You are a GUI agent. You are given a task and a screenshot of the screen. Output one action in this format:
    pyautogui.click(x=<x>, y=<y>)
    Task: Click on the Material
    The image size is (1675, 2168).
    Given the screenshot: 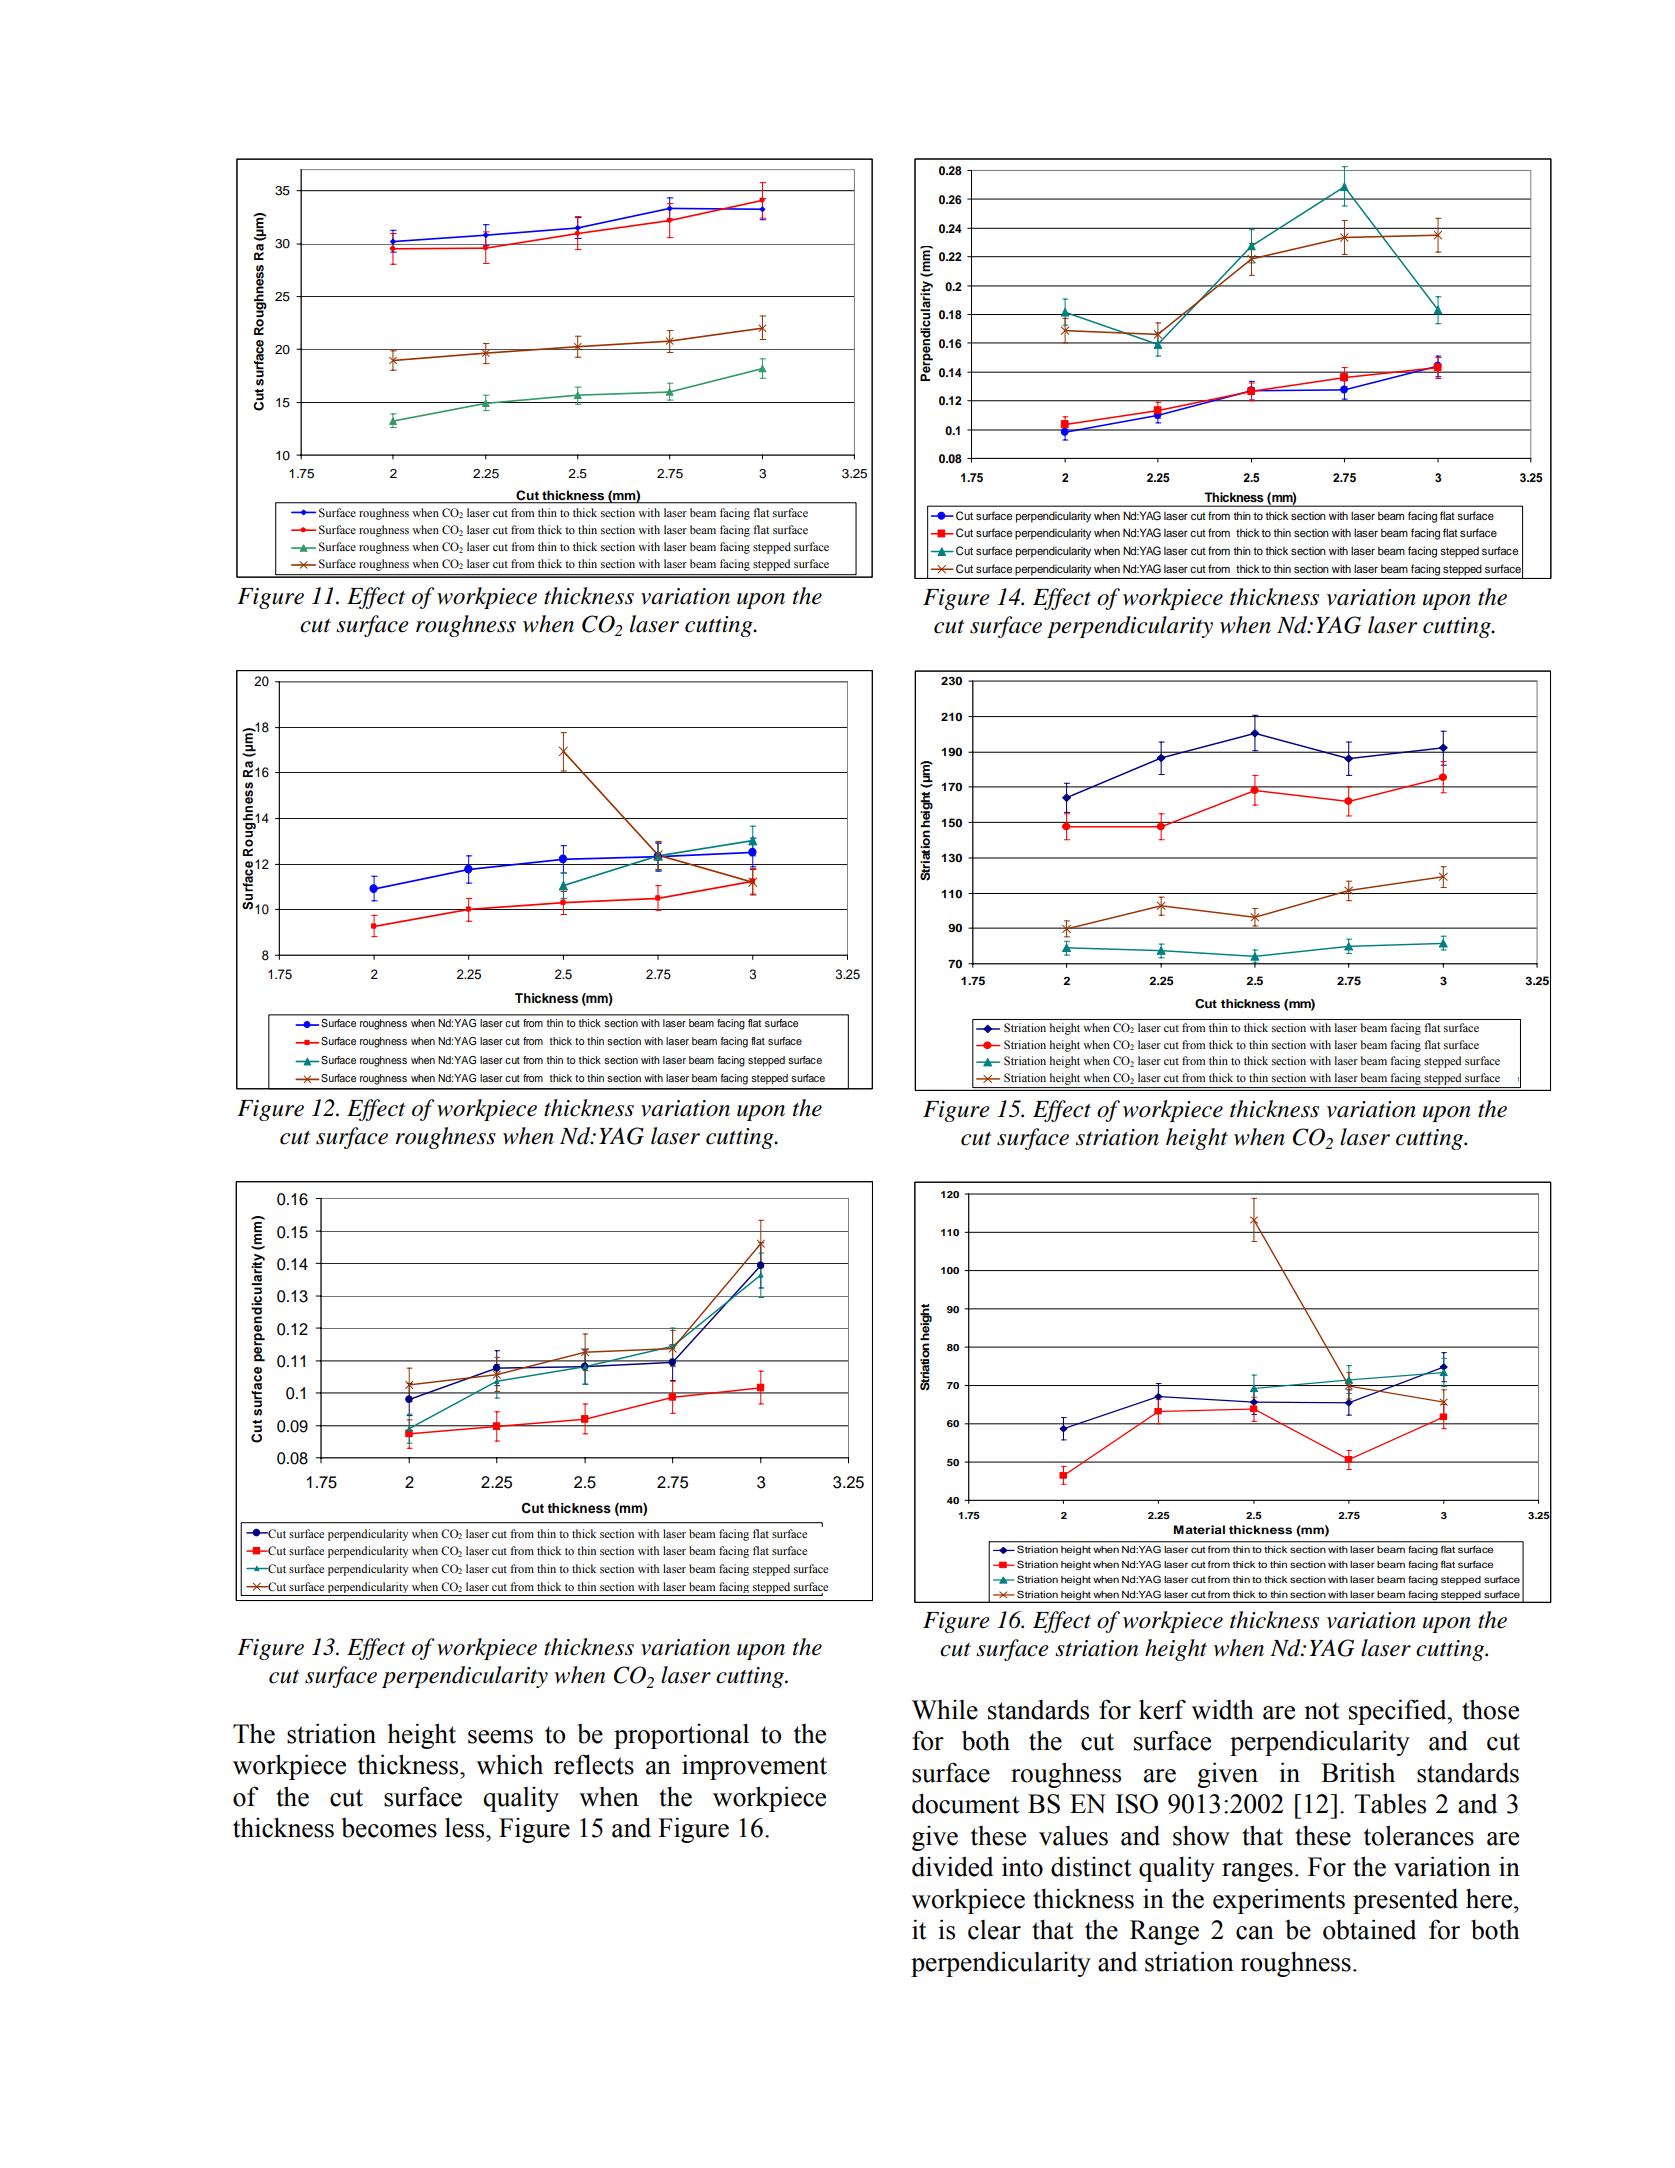 What is the action you would take?
    pyautogui.click(x=1199, y=1529)
